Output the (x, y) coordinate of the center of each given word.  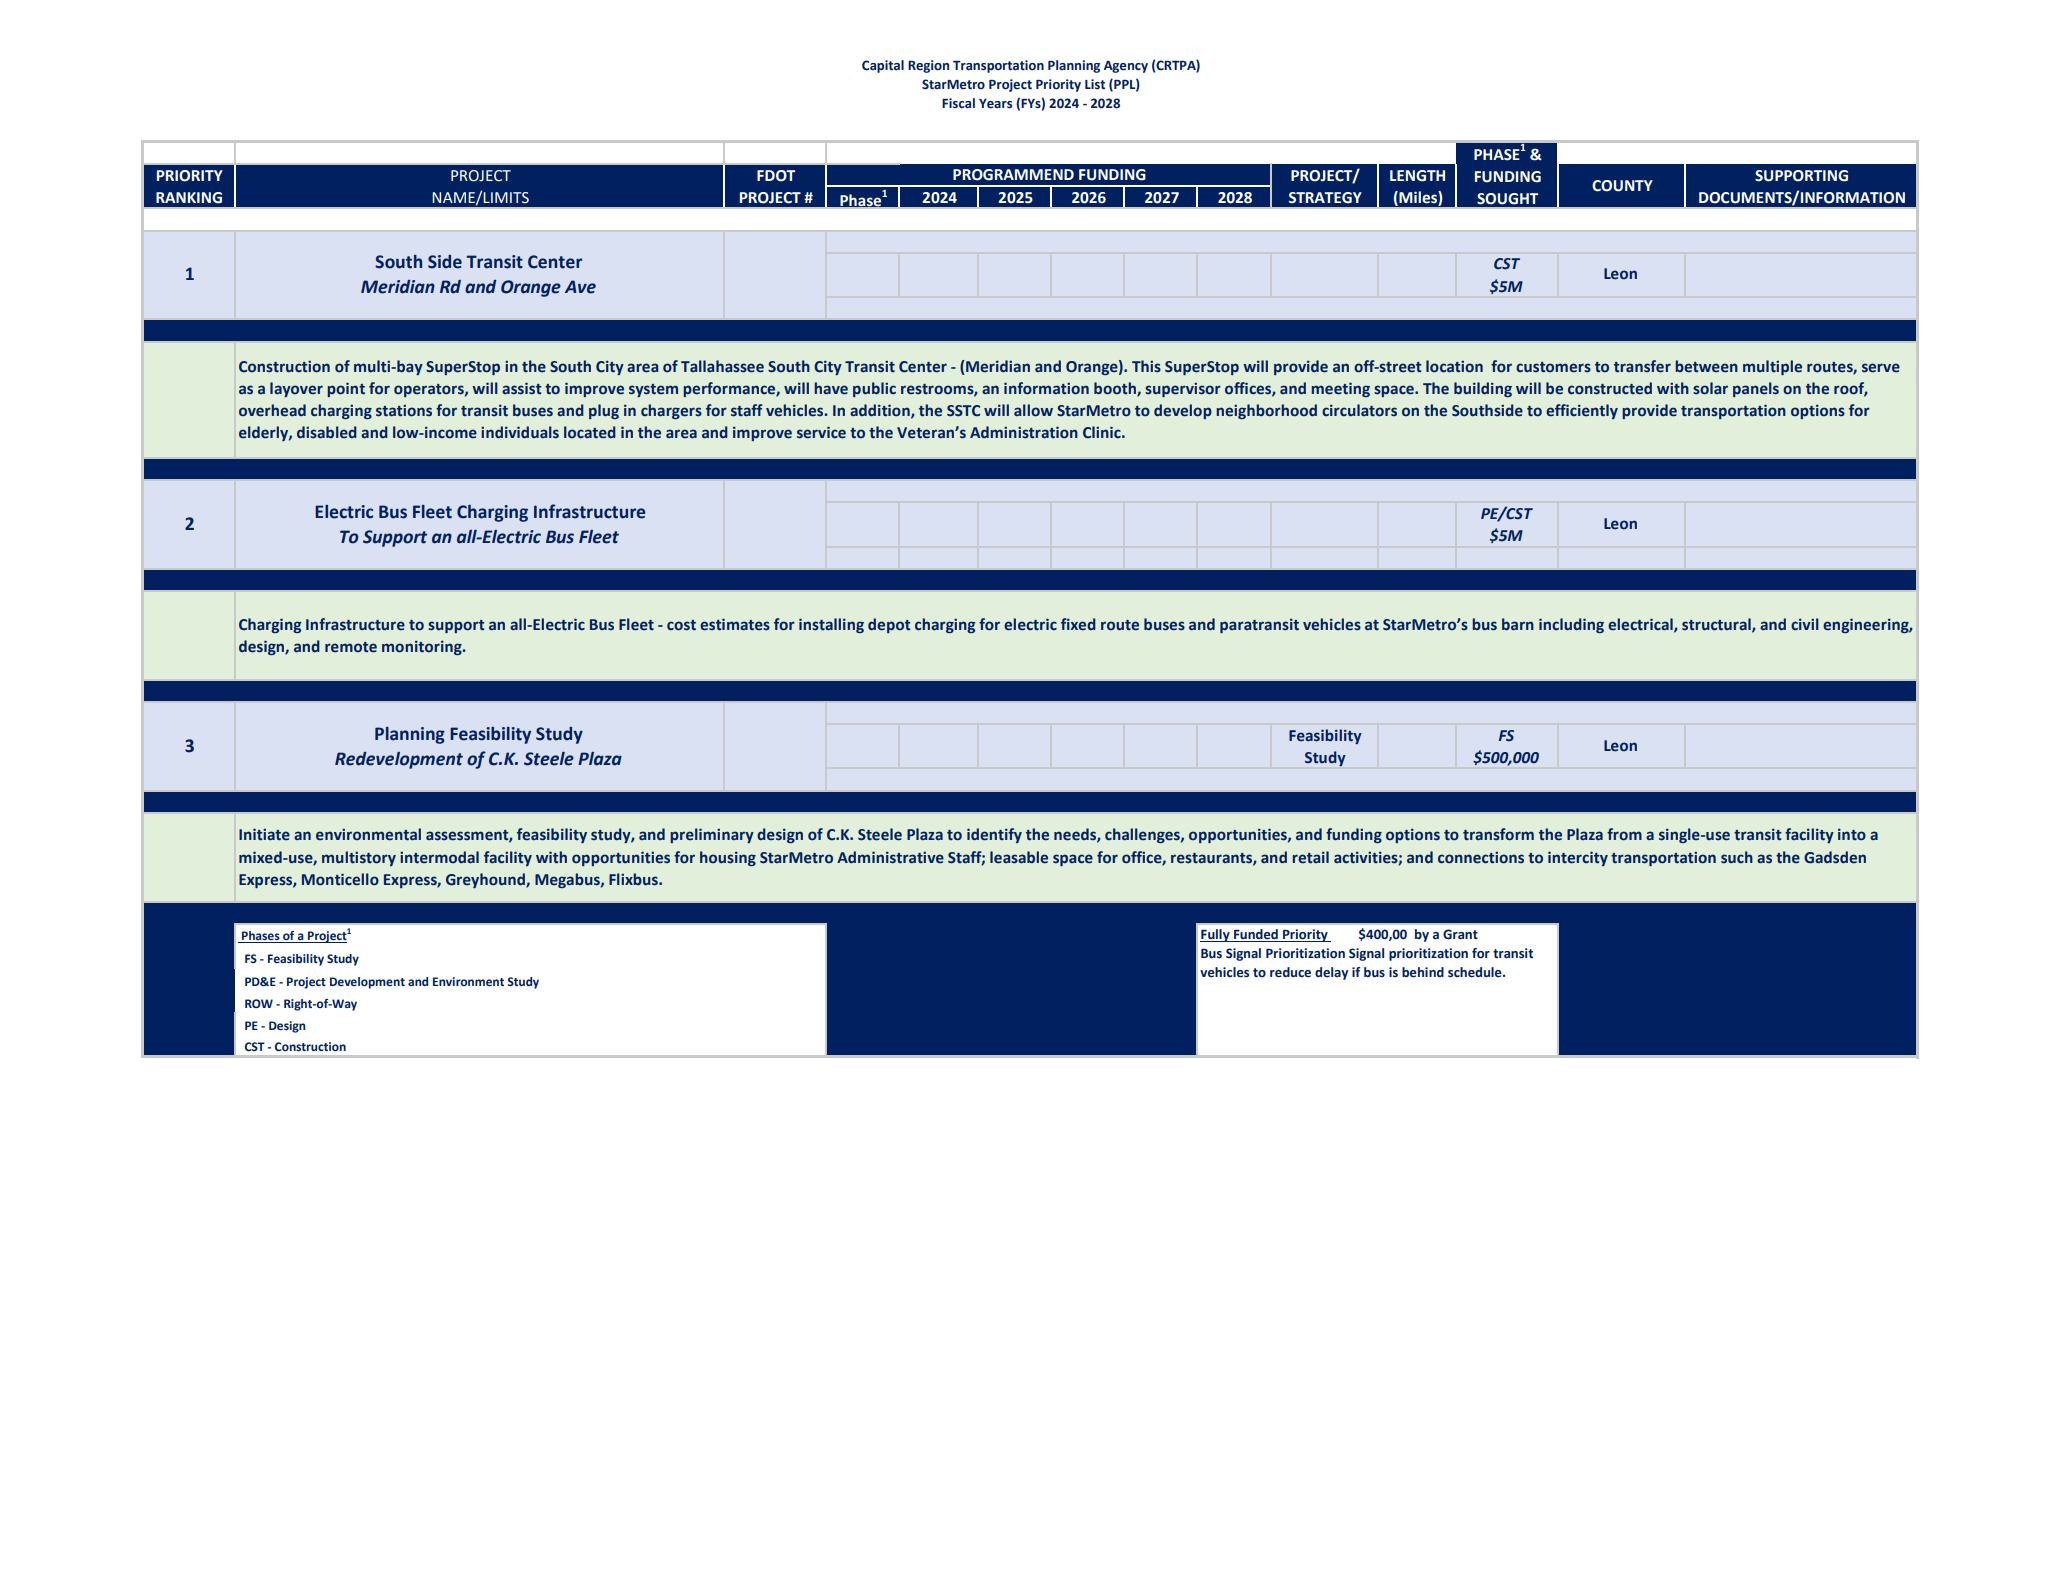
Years (995, 104)
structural (1717, 625)
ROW (259, 1003)
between (1706, 366)
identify (994, 835)
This (1146, 366)
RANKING (189, 198)
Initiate (264, 834)
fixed (1078, 624)
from (1624, 834)
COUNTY (1622, 186)
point (346, 389)
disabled (327, 432)
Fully (1216, 935)
